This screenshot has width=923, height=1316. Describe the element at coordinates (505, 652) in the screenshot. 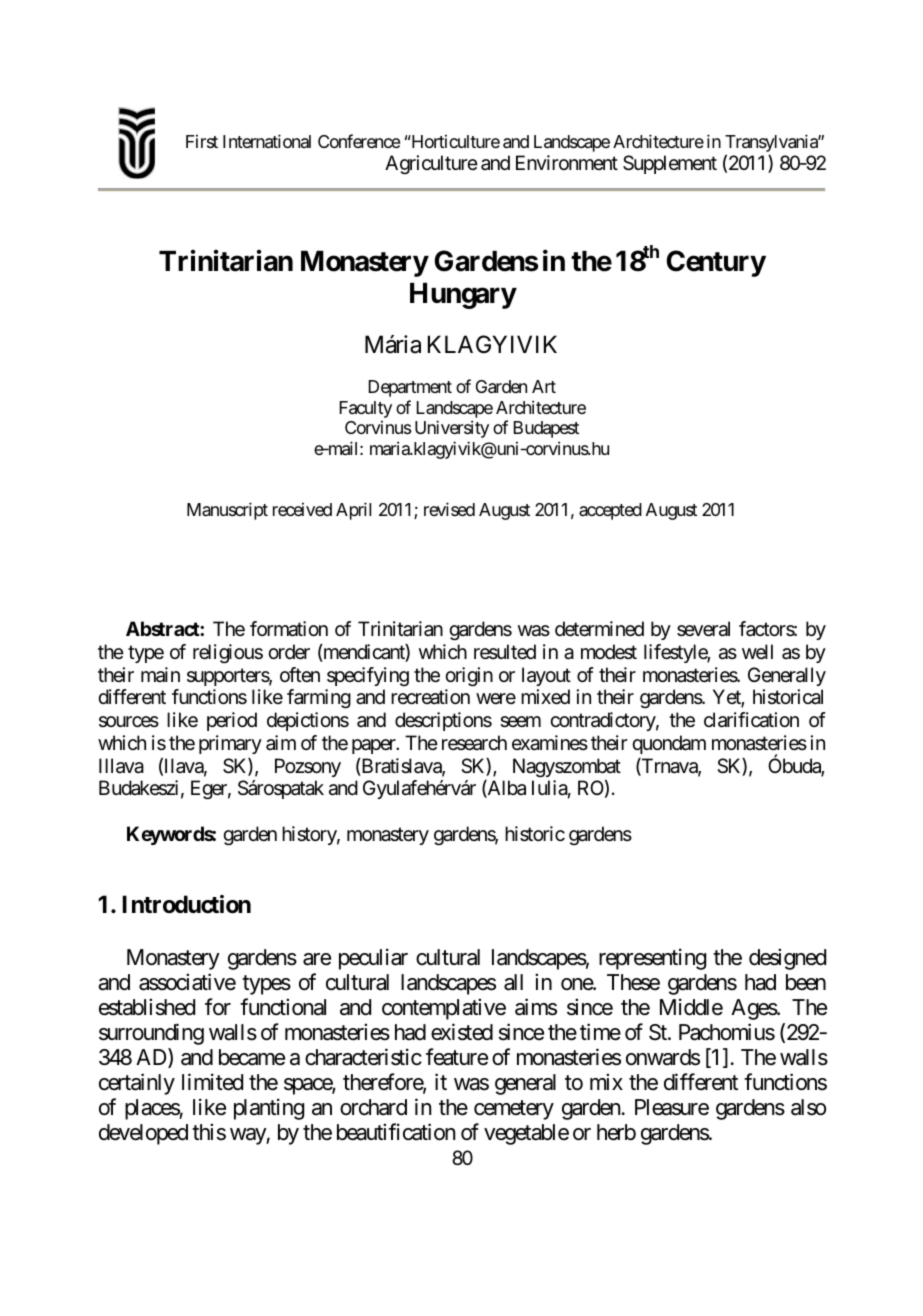

I see `resulted` at that location.
